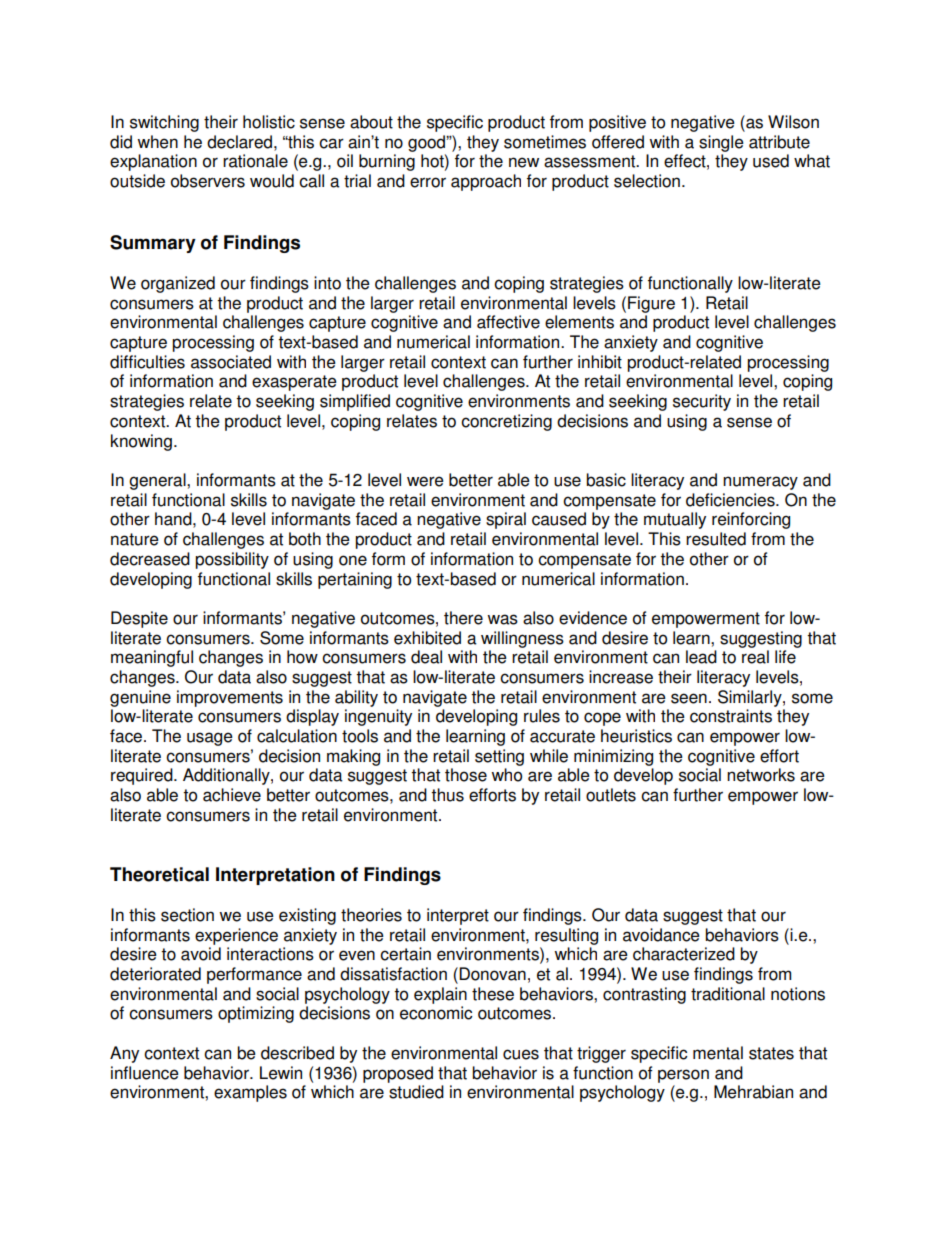 The height and width of the page is (1233, 952). What do you see at coordinates (139, 619) in the page?
I see `Despite` at bounding box center [139, 619].
